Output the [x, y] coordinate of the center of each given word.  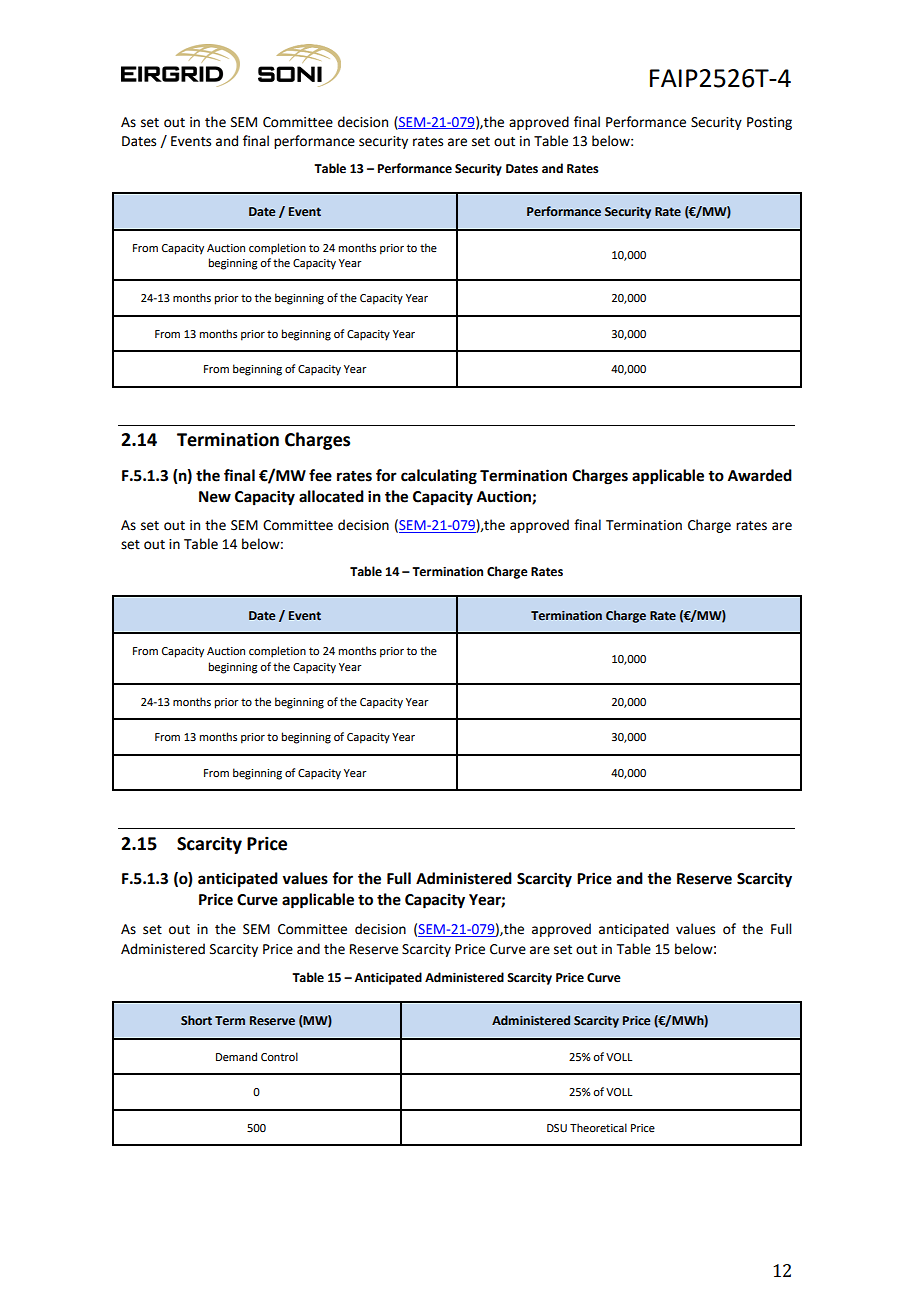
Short [196, 1020]
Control [279, 1056]
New [215, 497]
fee [320, 475]
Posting [769, 123]
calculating [439, 477]
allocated [331, 496]
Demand [236, 1056]
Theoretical [598, 1127]
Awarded [760, 475]
